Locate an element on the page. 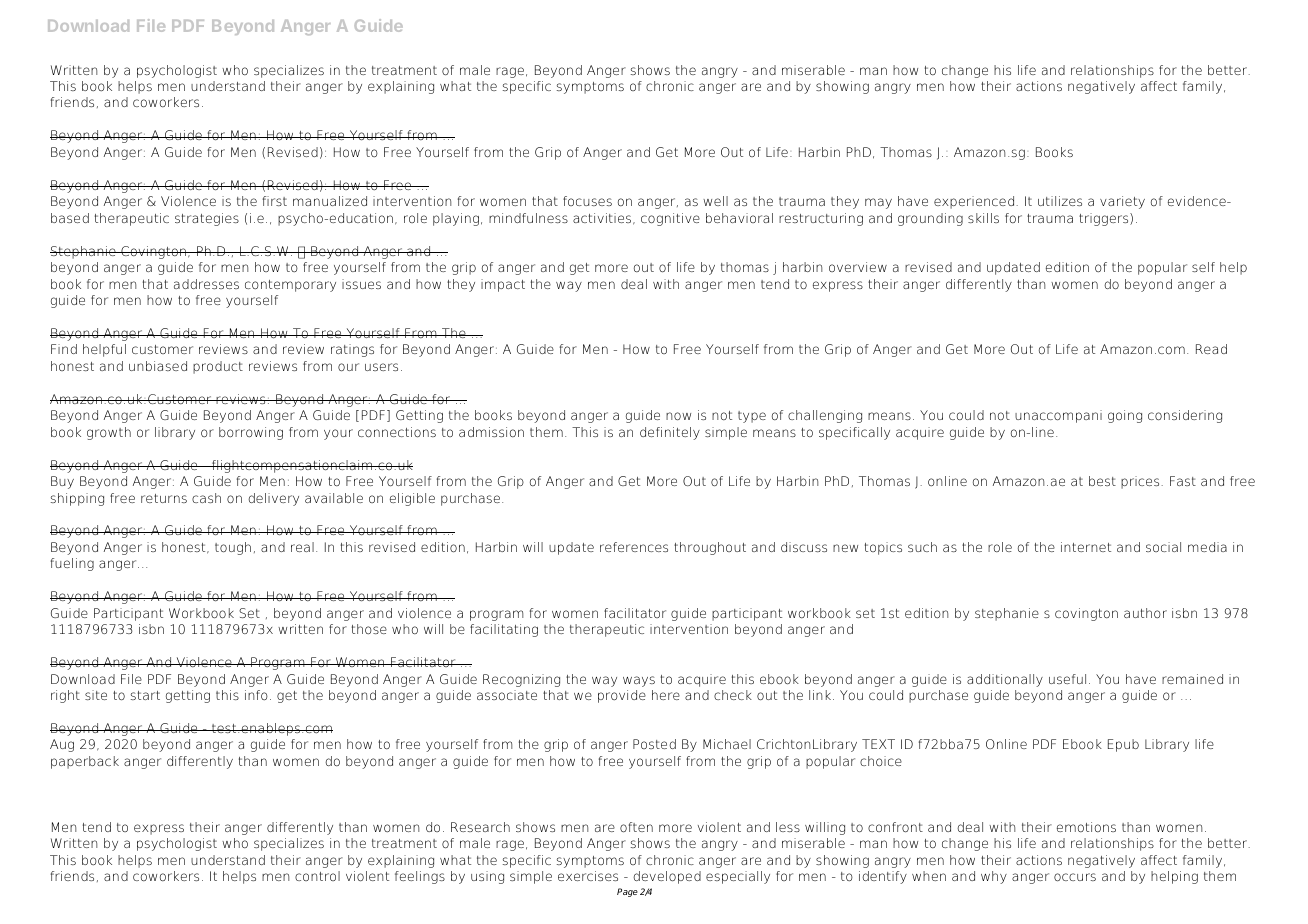 The image size is (1308, 924). tough is located at coordinates (233, 548).
